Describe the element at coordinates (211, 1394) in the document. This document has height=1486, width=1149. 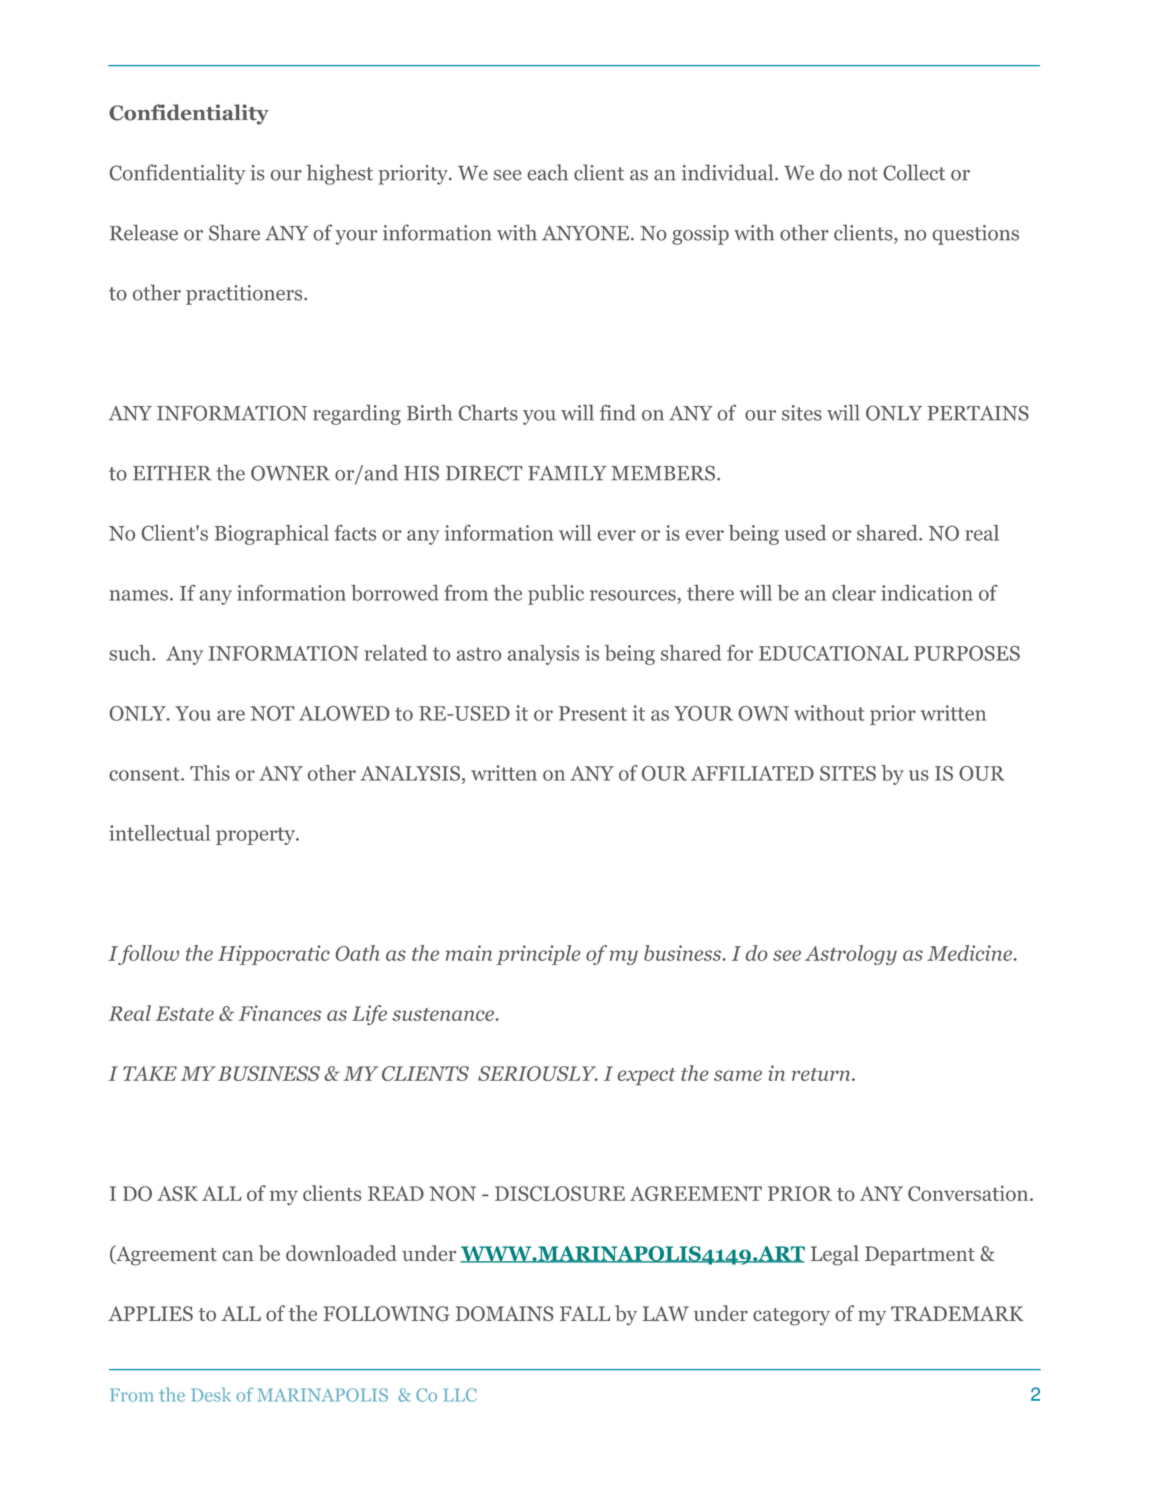
I see `Desk` at that location.
